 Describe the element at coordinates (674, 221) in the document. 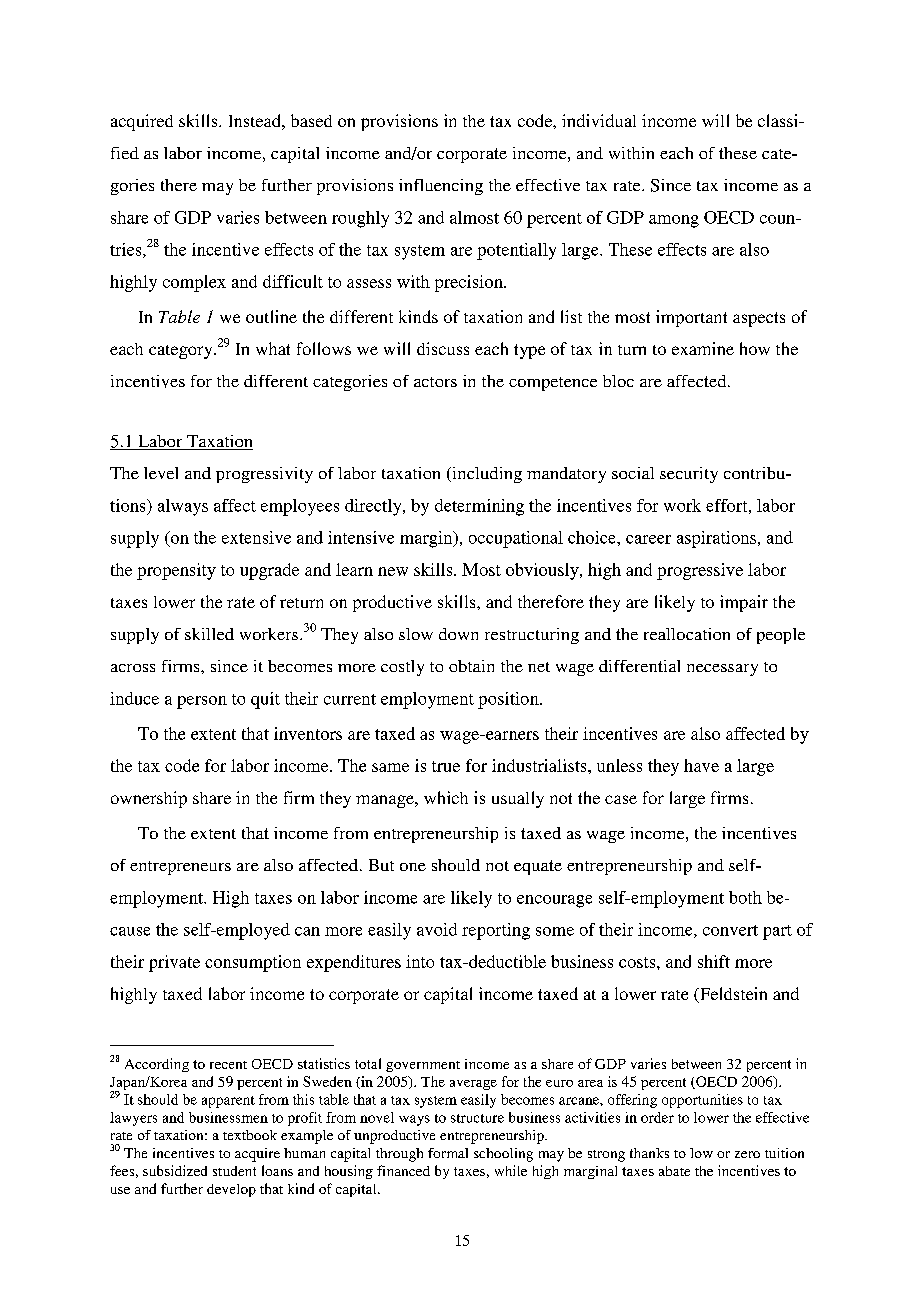

I see `among` at that location.
